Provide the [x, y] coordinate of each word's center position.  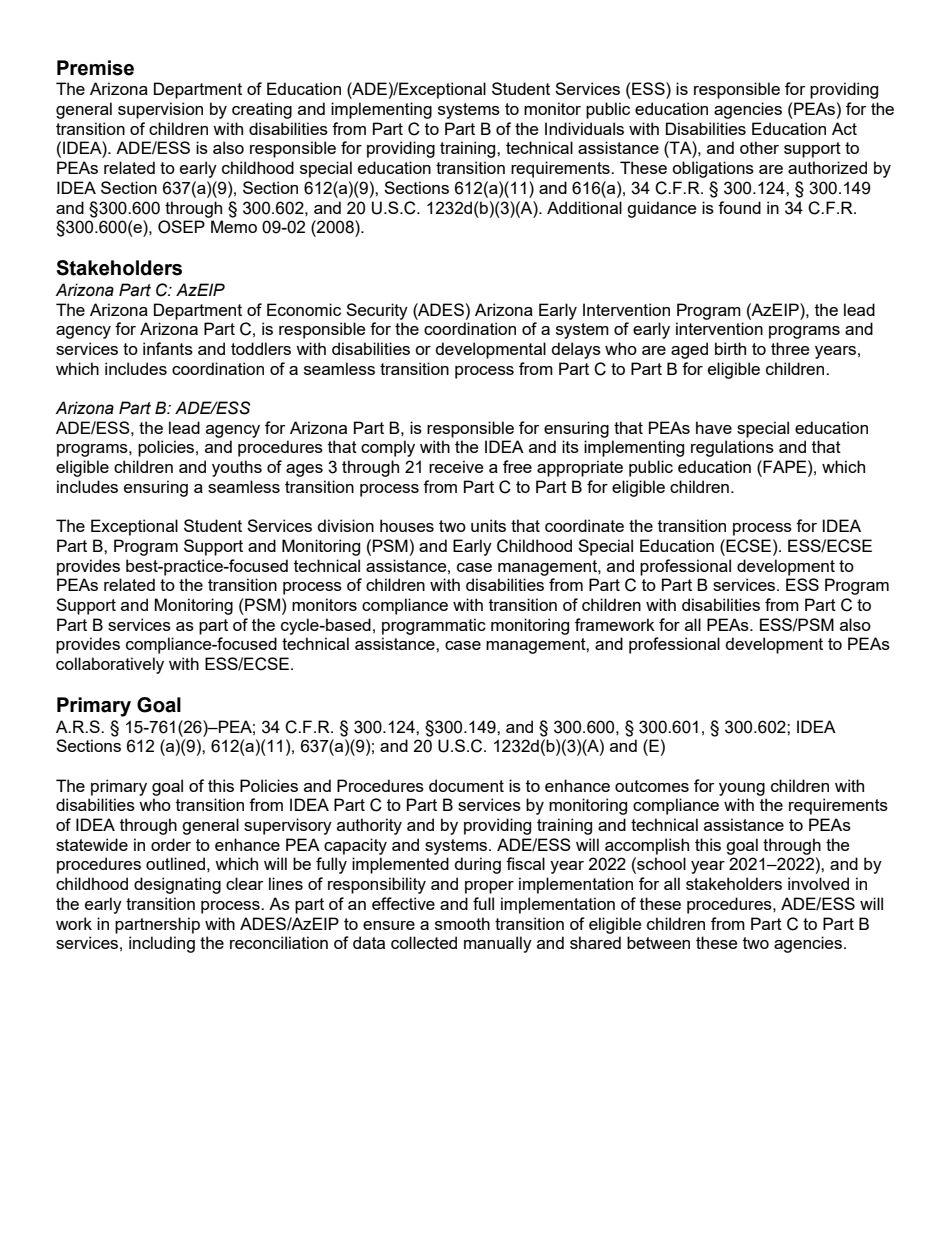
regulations [732, 448]
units [488, 525]
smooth [462, 923]
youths [237, 468]
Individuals [584, 128]
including [162, 944]
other [759, 147]
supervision [160, 110]
